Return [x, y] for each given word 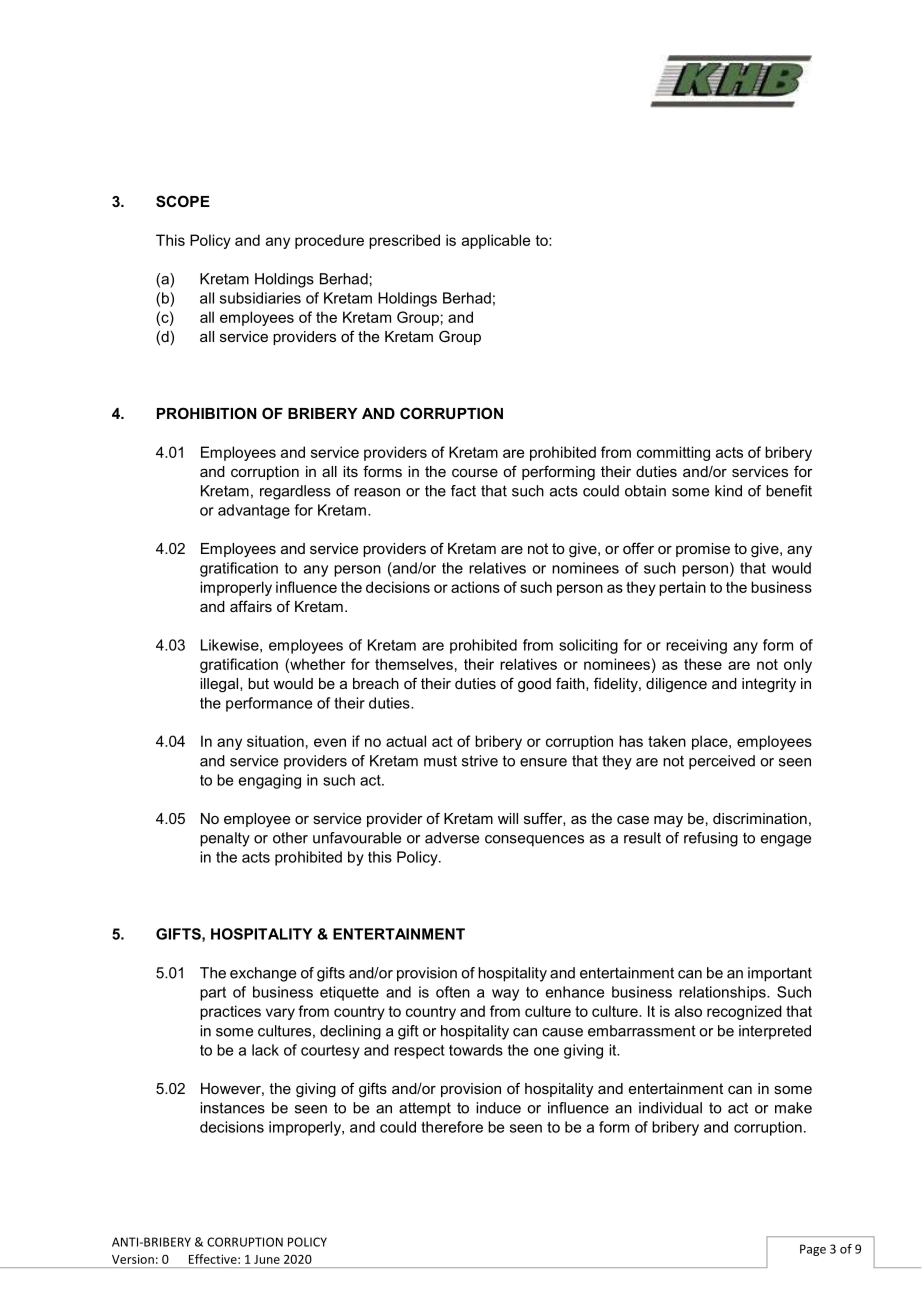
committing [673, 453]
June [267, 1259]
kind [728, 491]
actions [475, 587]
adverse [452, 838]
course [475, 473]
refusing [711, 839]
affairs [251, 606]
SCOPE [183, 201]
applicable [496, 241]
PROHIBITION [206, 413]
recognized [744, 1012]
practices [230, 1012]
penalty [225, 839]
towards [476, 1050]
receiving [696, 646]
